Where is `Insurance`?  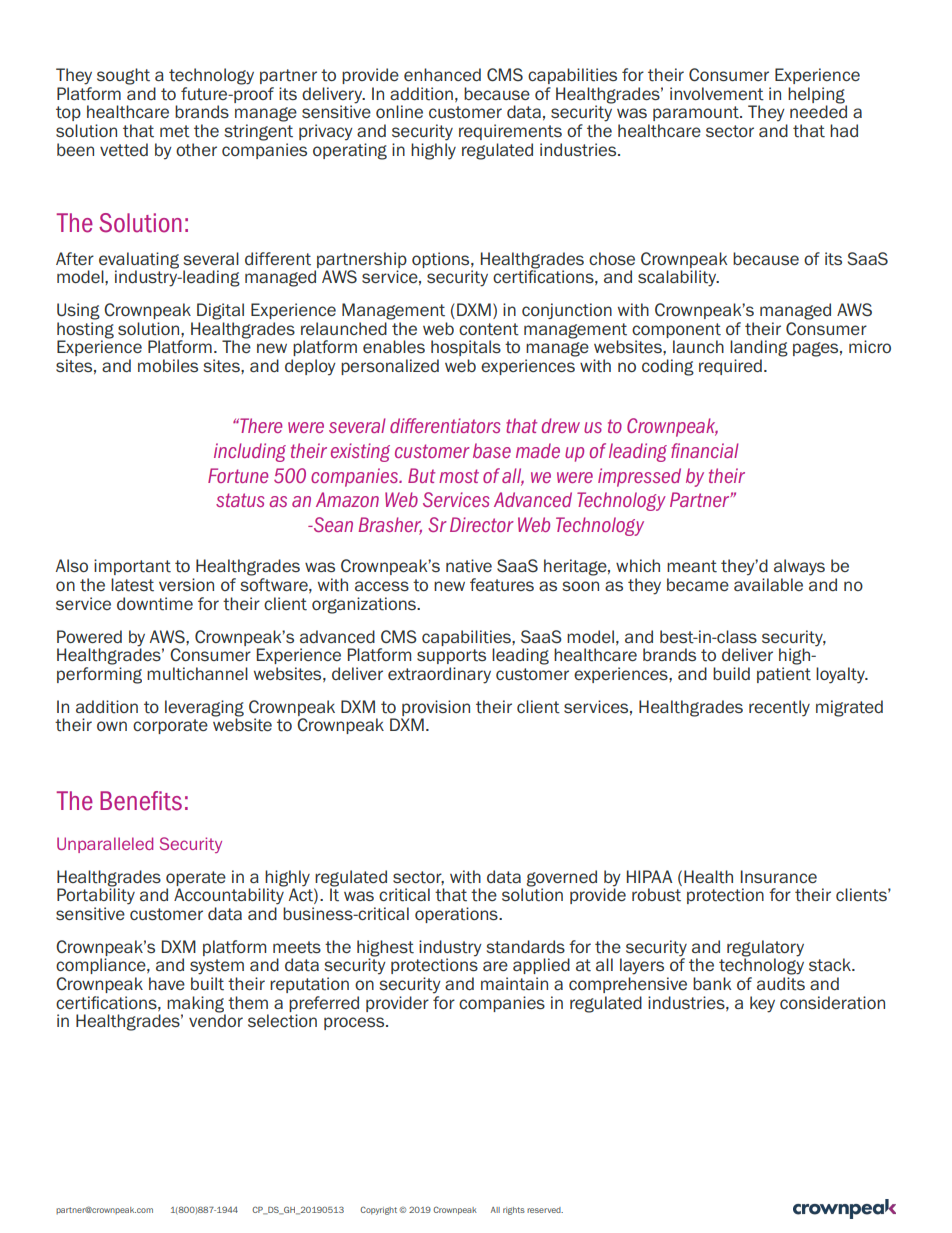
Insurance is located at coordinates (779, 876).
